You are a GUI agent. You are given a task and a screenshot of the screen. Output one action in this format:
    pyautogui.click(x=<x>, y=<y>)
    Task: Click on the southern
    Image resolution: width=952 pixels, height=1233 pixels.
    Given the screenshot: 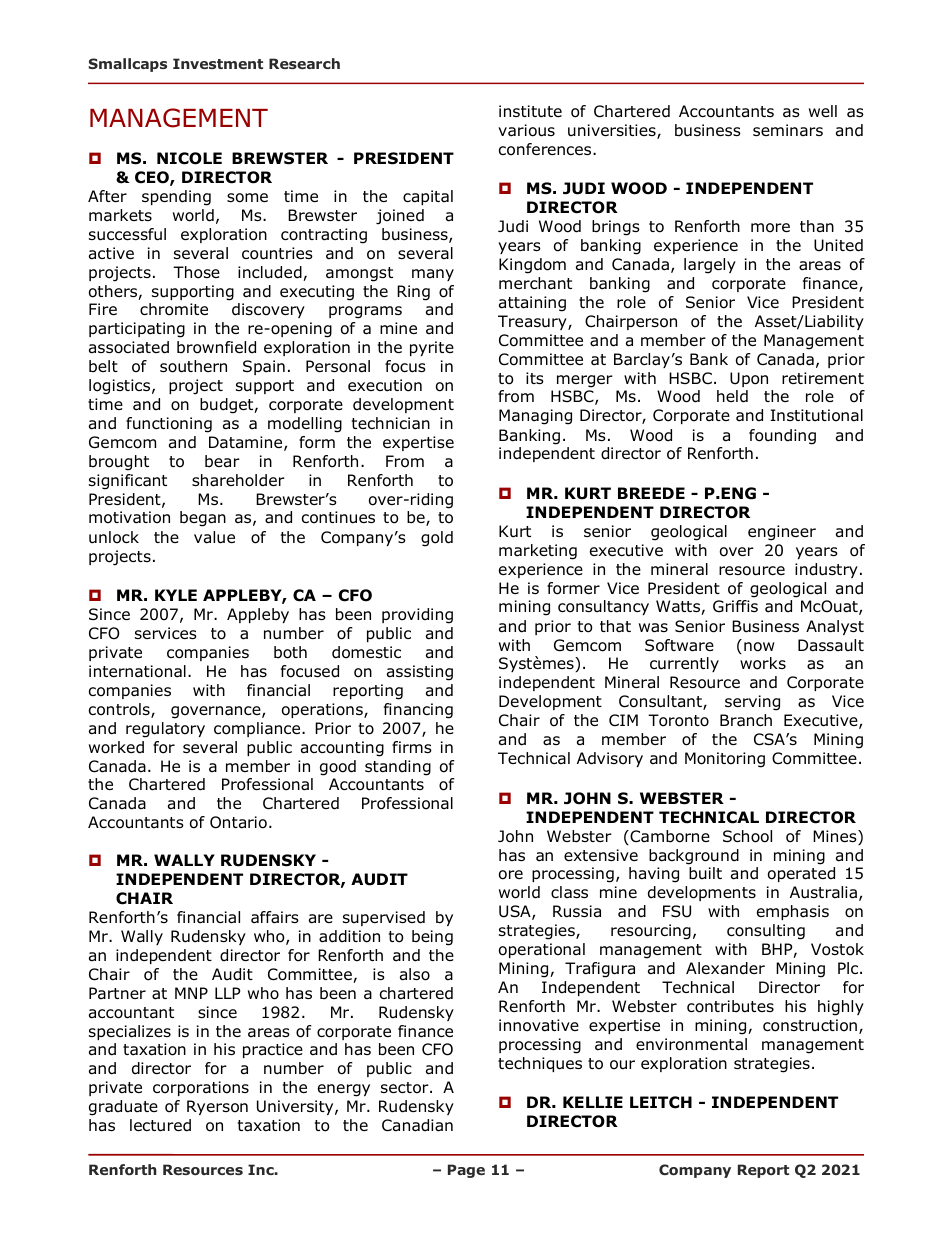 What is the action you would take?
    pyautogui.click(x=193, y=366)
